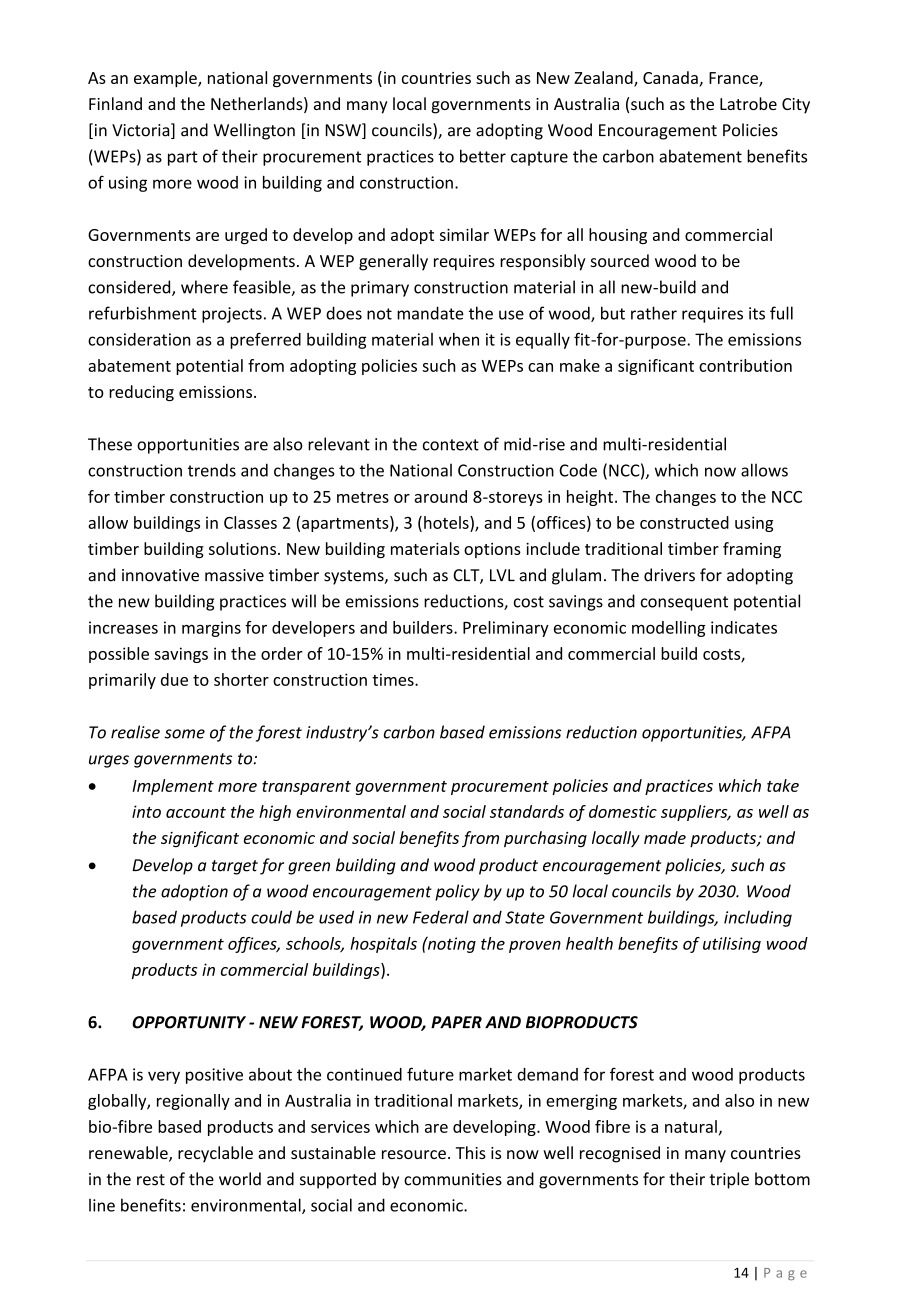 The height and width of the document is (1308, 924). What do you see at coordinates (166, 79) in the document?
I see `example` at bounding box center [166, 79].
